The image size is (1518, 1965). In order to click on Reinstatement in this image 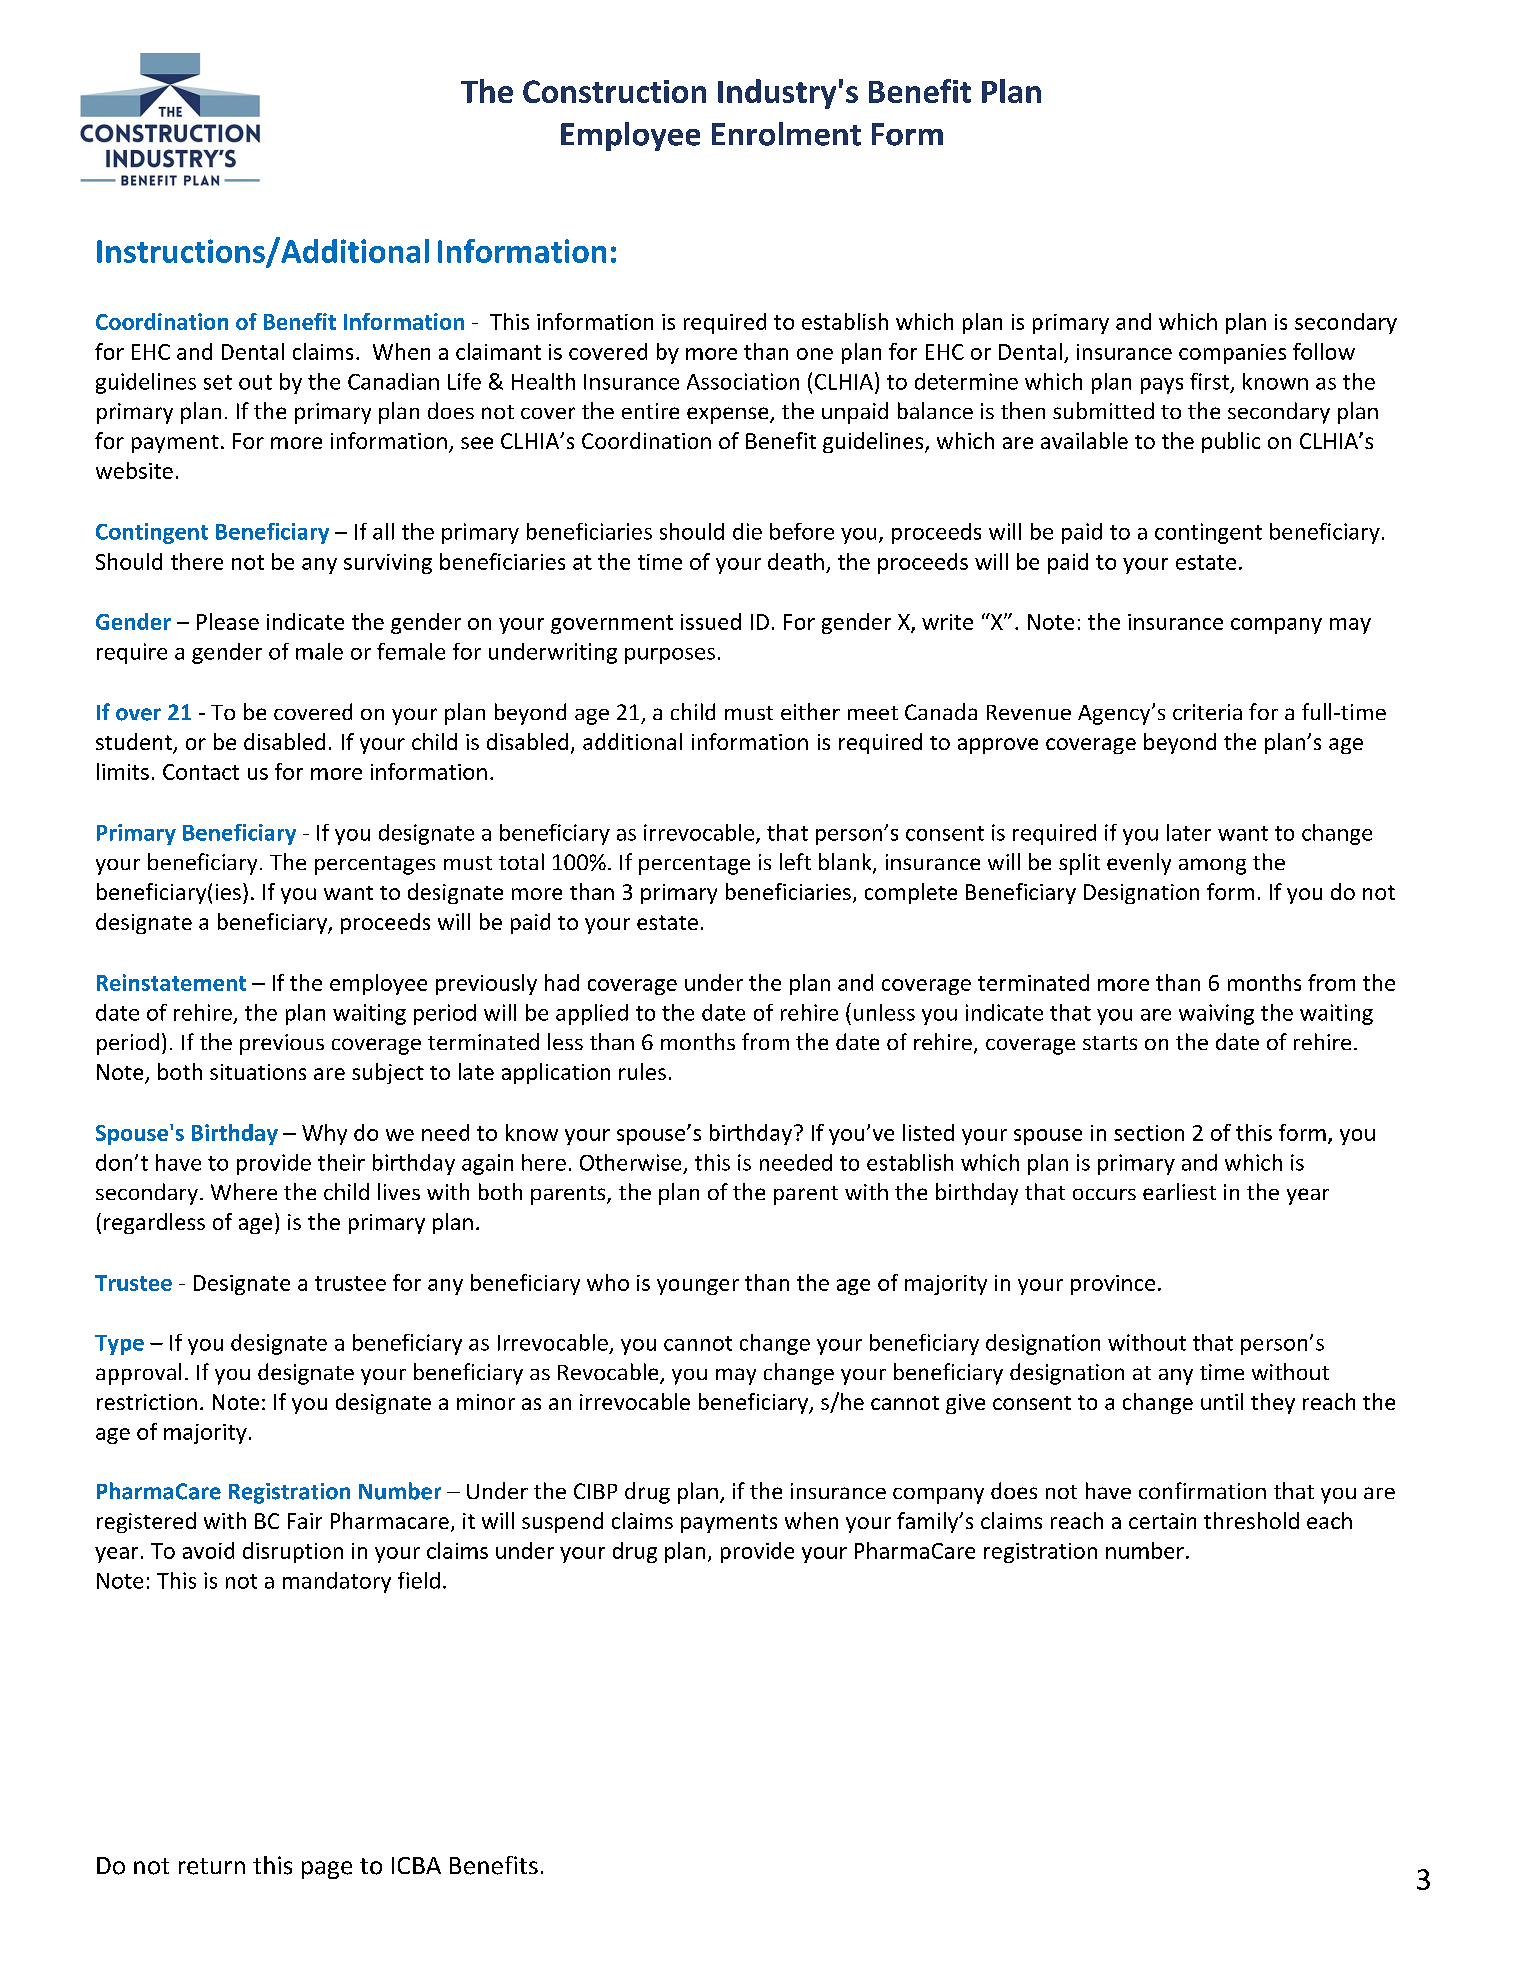, I will do `click(171, 982)`.
